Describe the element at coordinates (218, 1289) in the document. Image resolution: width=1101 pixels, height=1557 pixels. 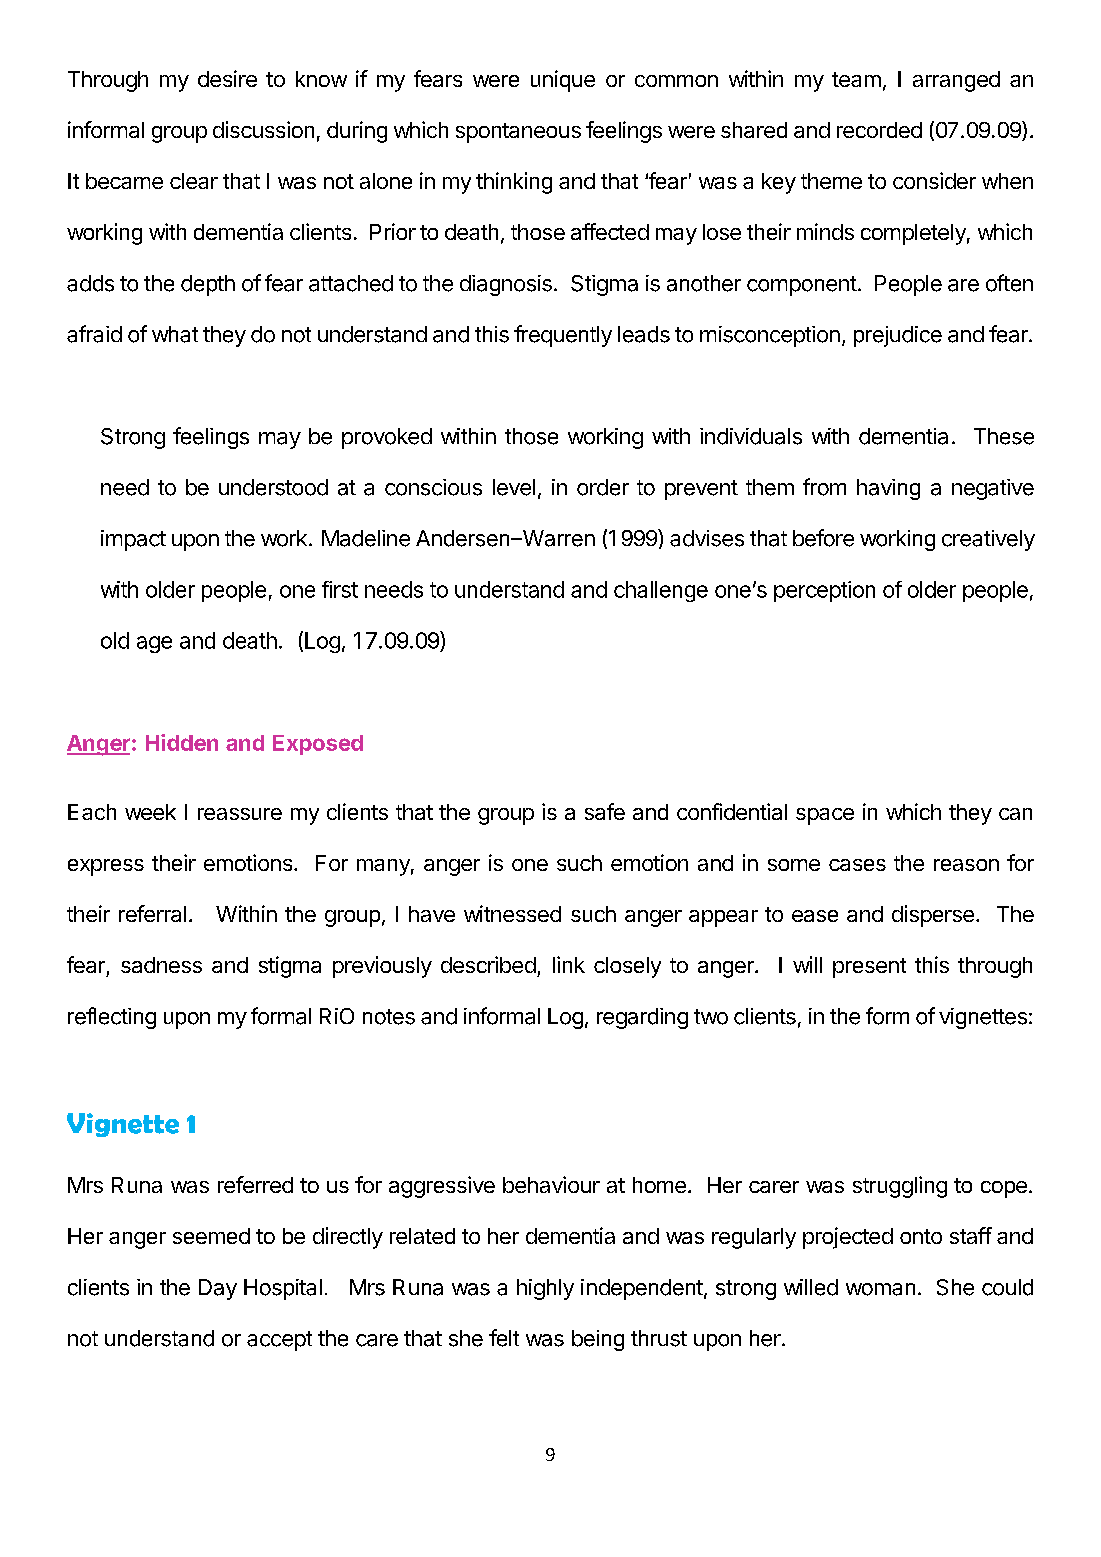
I see `Day` at that location.
